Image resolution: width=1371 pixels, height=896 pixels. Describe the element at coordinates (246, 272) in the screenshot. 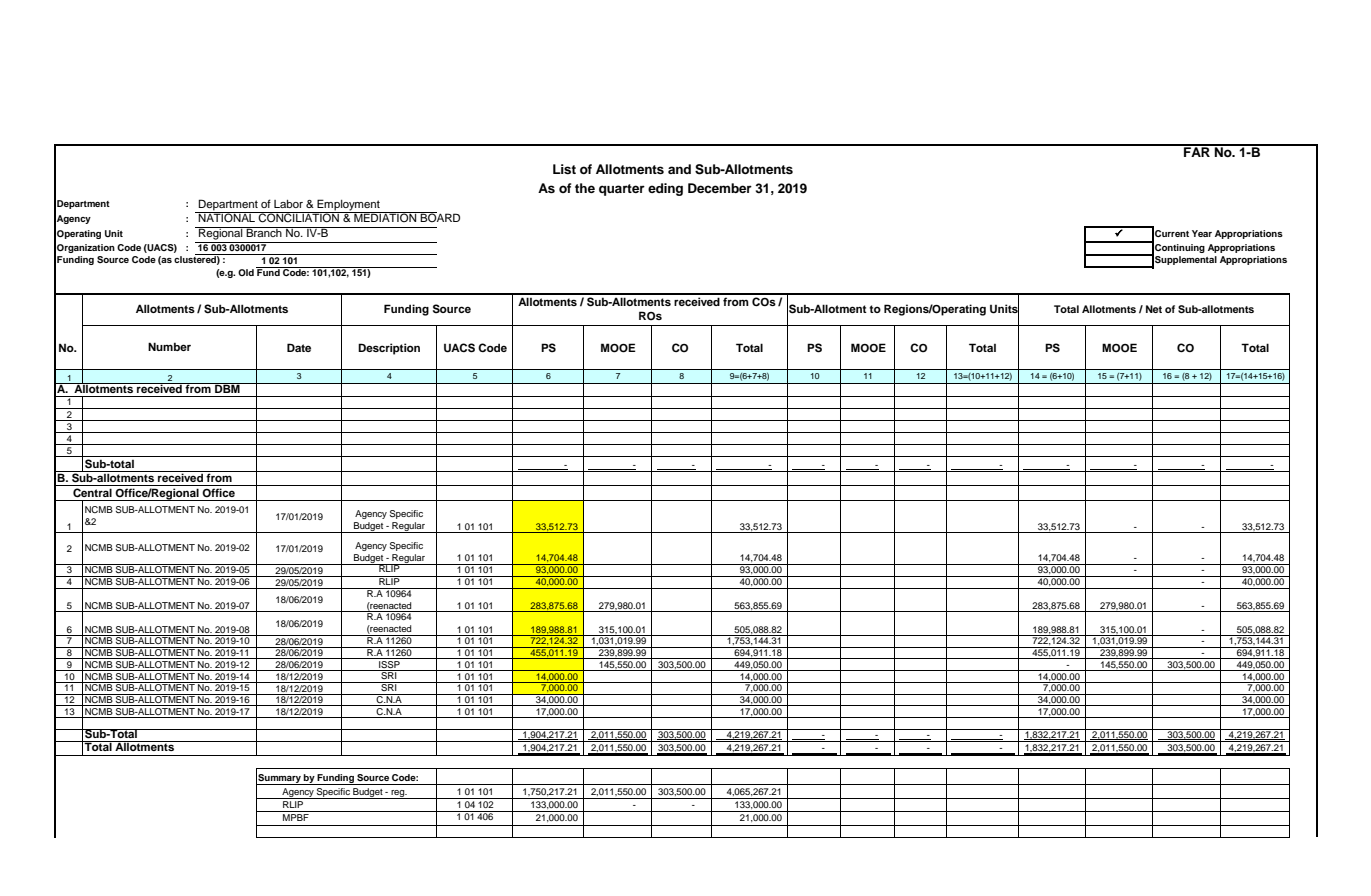

I see `Old` at that location.
